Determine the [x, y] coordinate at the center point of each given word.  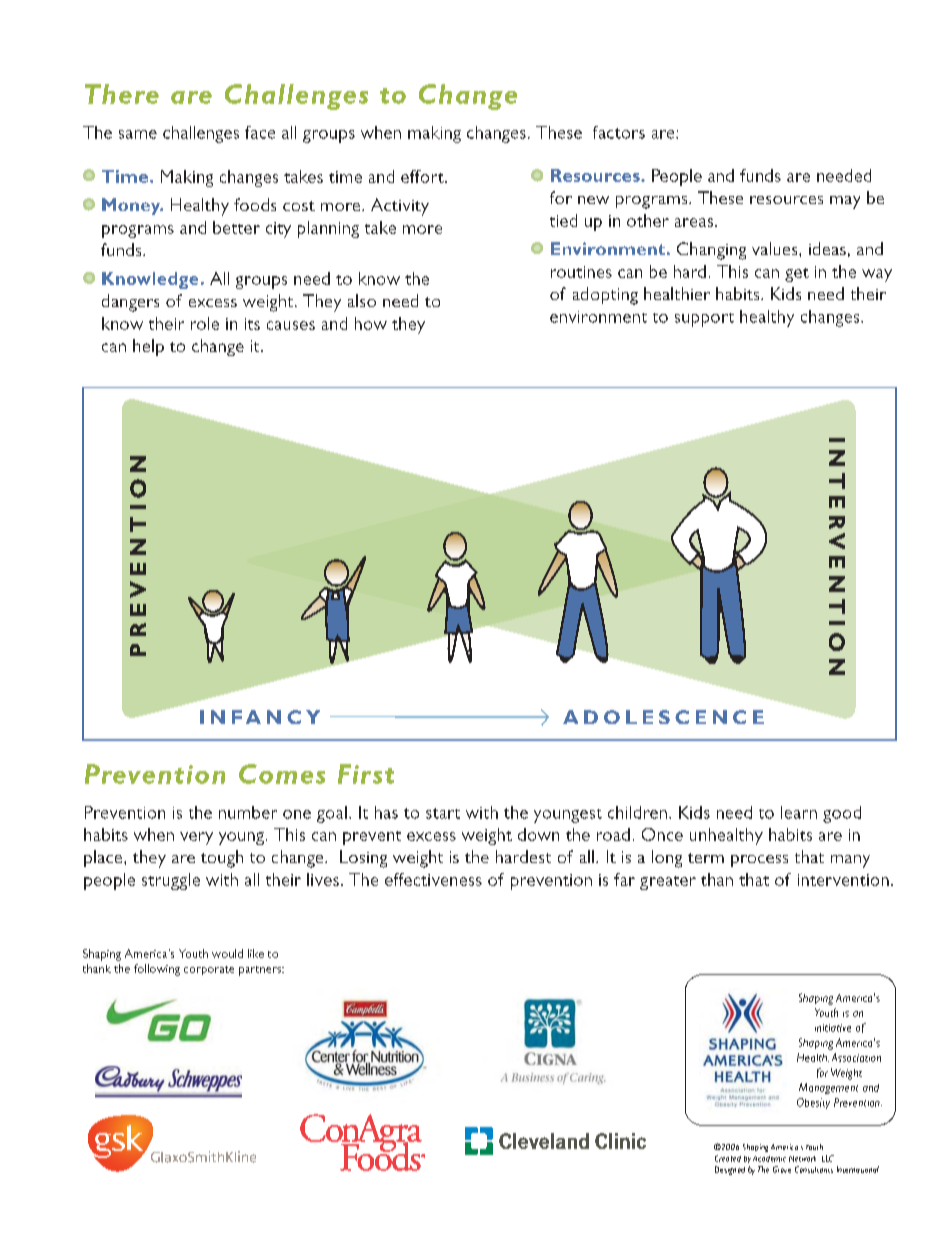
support [704, 320]
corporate [209, 970]
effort [423, 176]
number [248, 812]
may [845, 202]
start [443, 813]
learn [799, 812]
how [371, 323]
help [148, 347]
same [138, 134]
